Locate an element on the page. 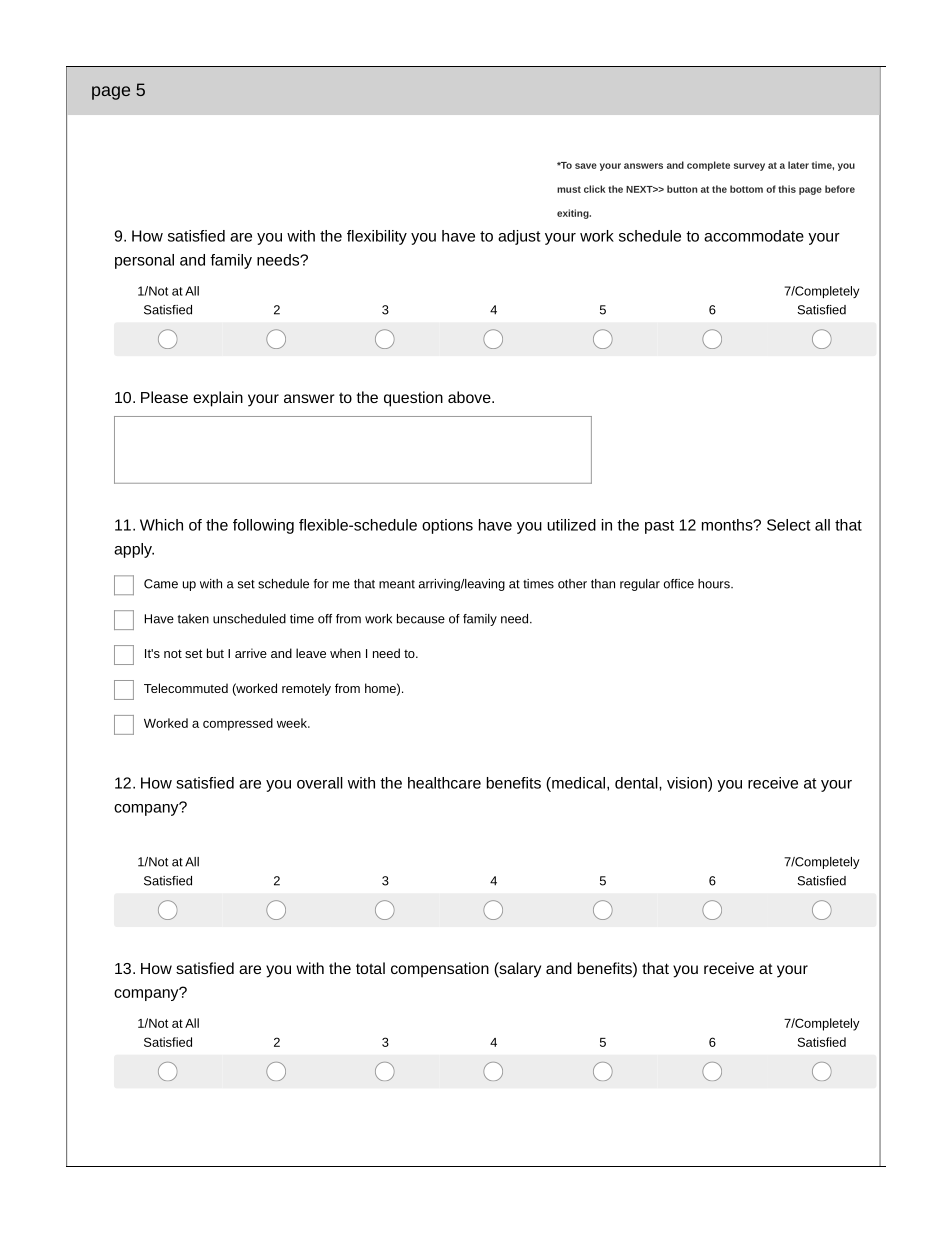  healthcare is located at coordinates (444, 783).
